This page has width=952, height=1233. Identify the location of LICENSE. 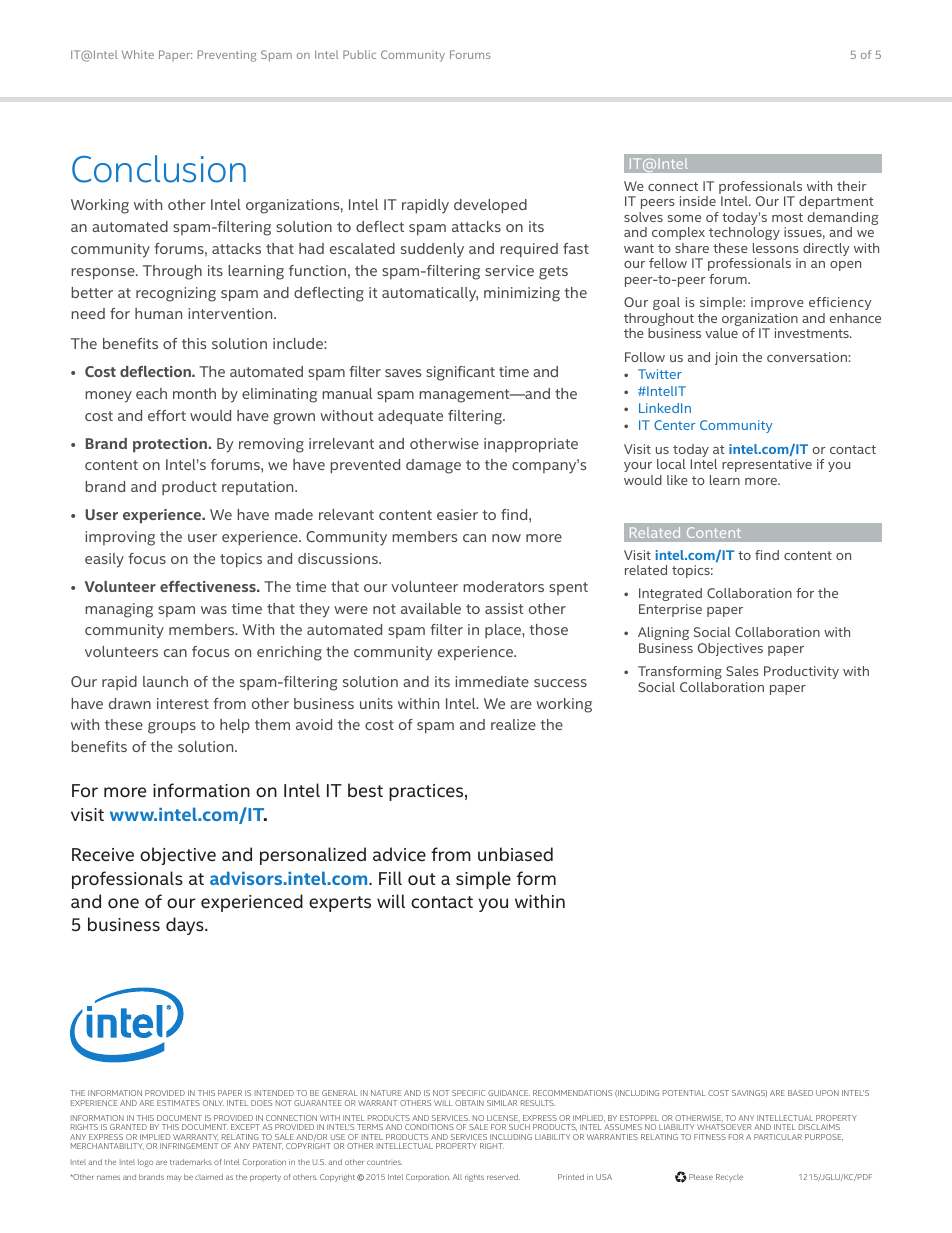
(503, 1118).
